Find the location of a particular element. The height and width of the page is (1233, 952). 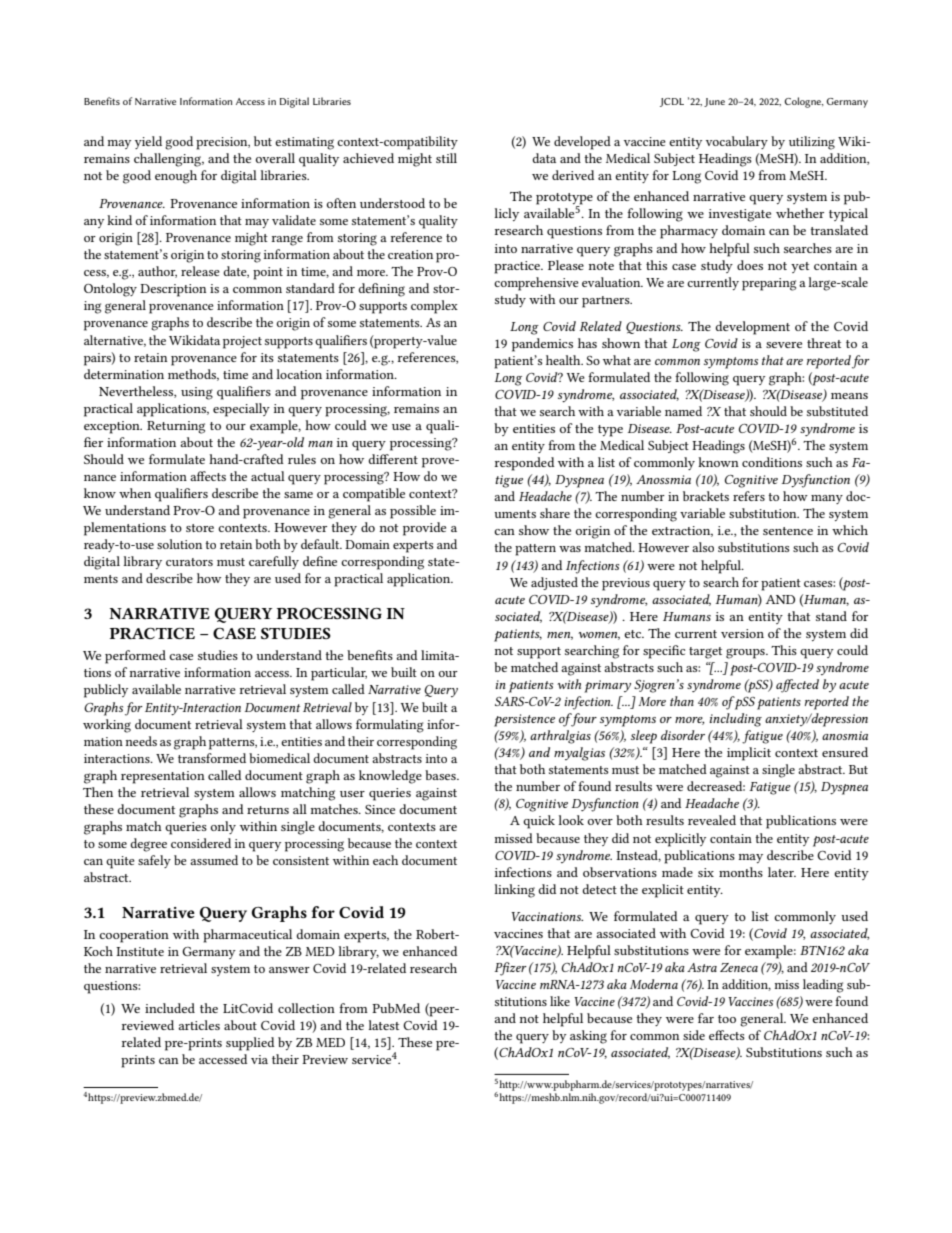

effects is located at coordinates (727, 1035).
